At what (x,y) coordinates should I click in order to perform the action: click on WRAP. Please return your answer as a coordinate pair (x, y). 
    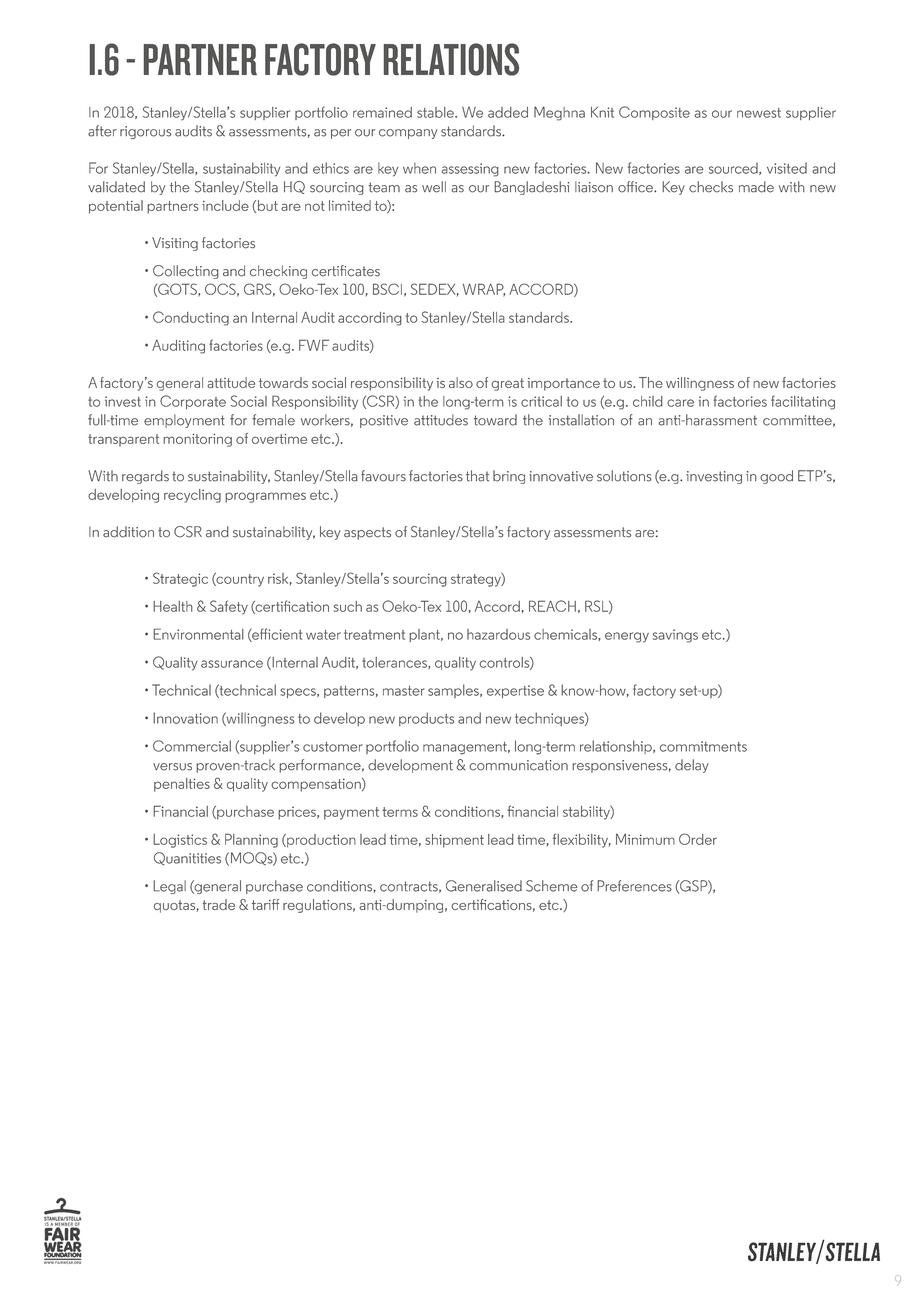
    Looking at the image, I should click on (484, 290).
